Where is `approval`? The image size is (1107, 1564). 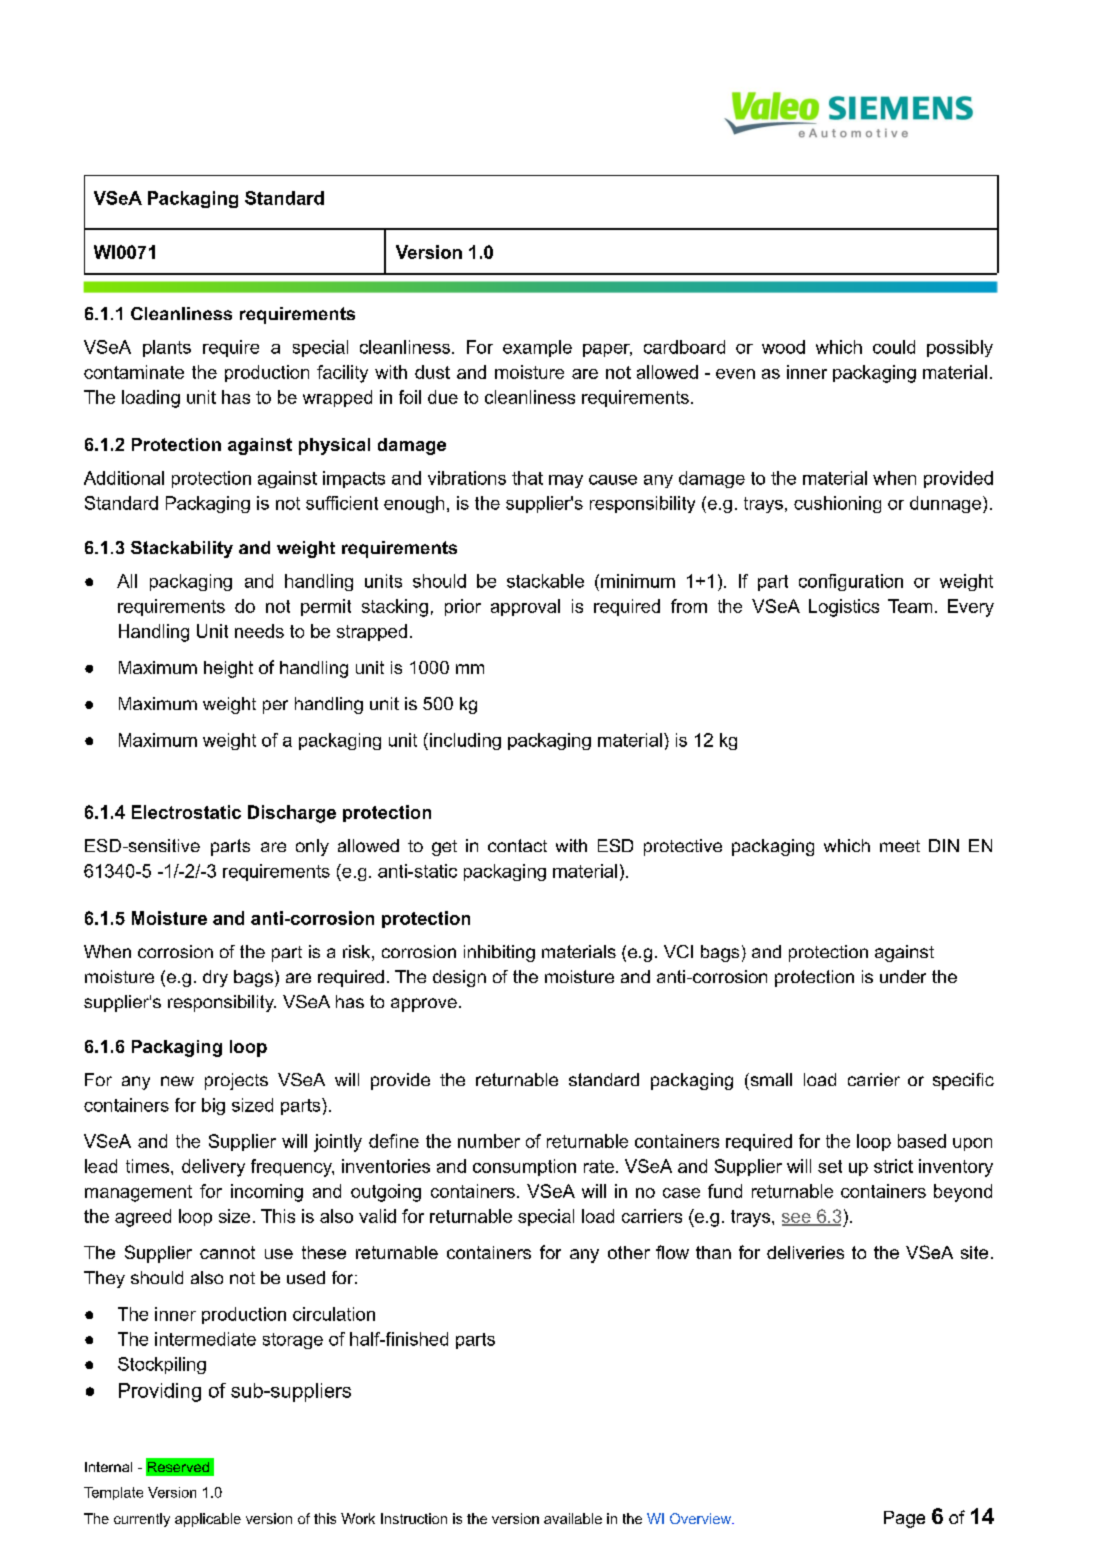
approval is located at coordinates (525, 607).
